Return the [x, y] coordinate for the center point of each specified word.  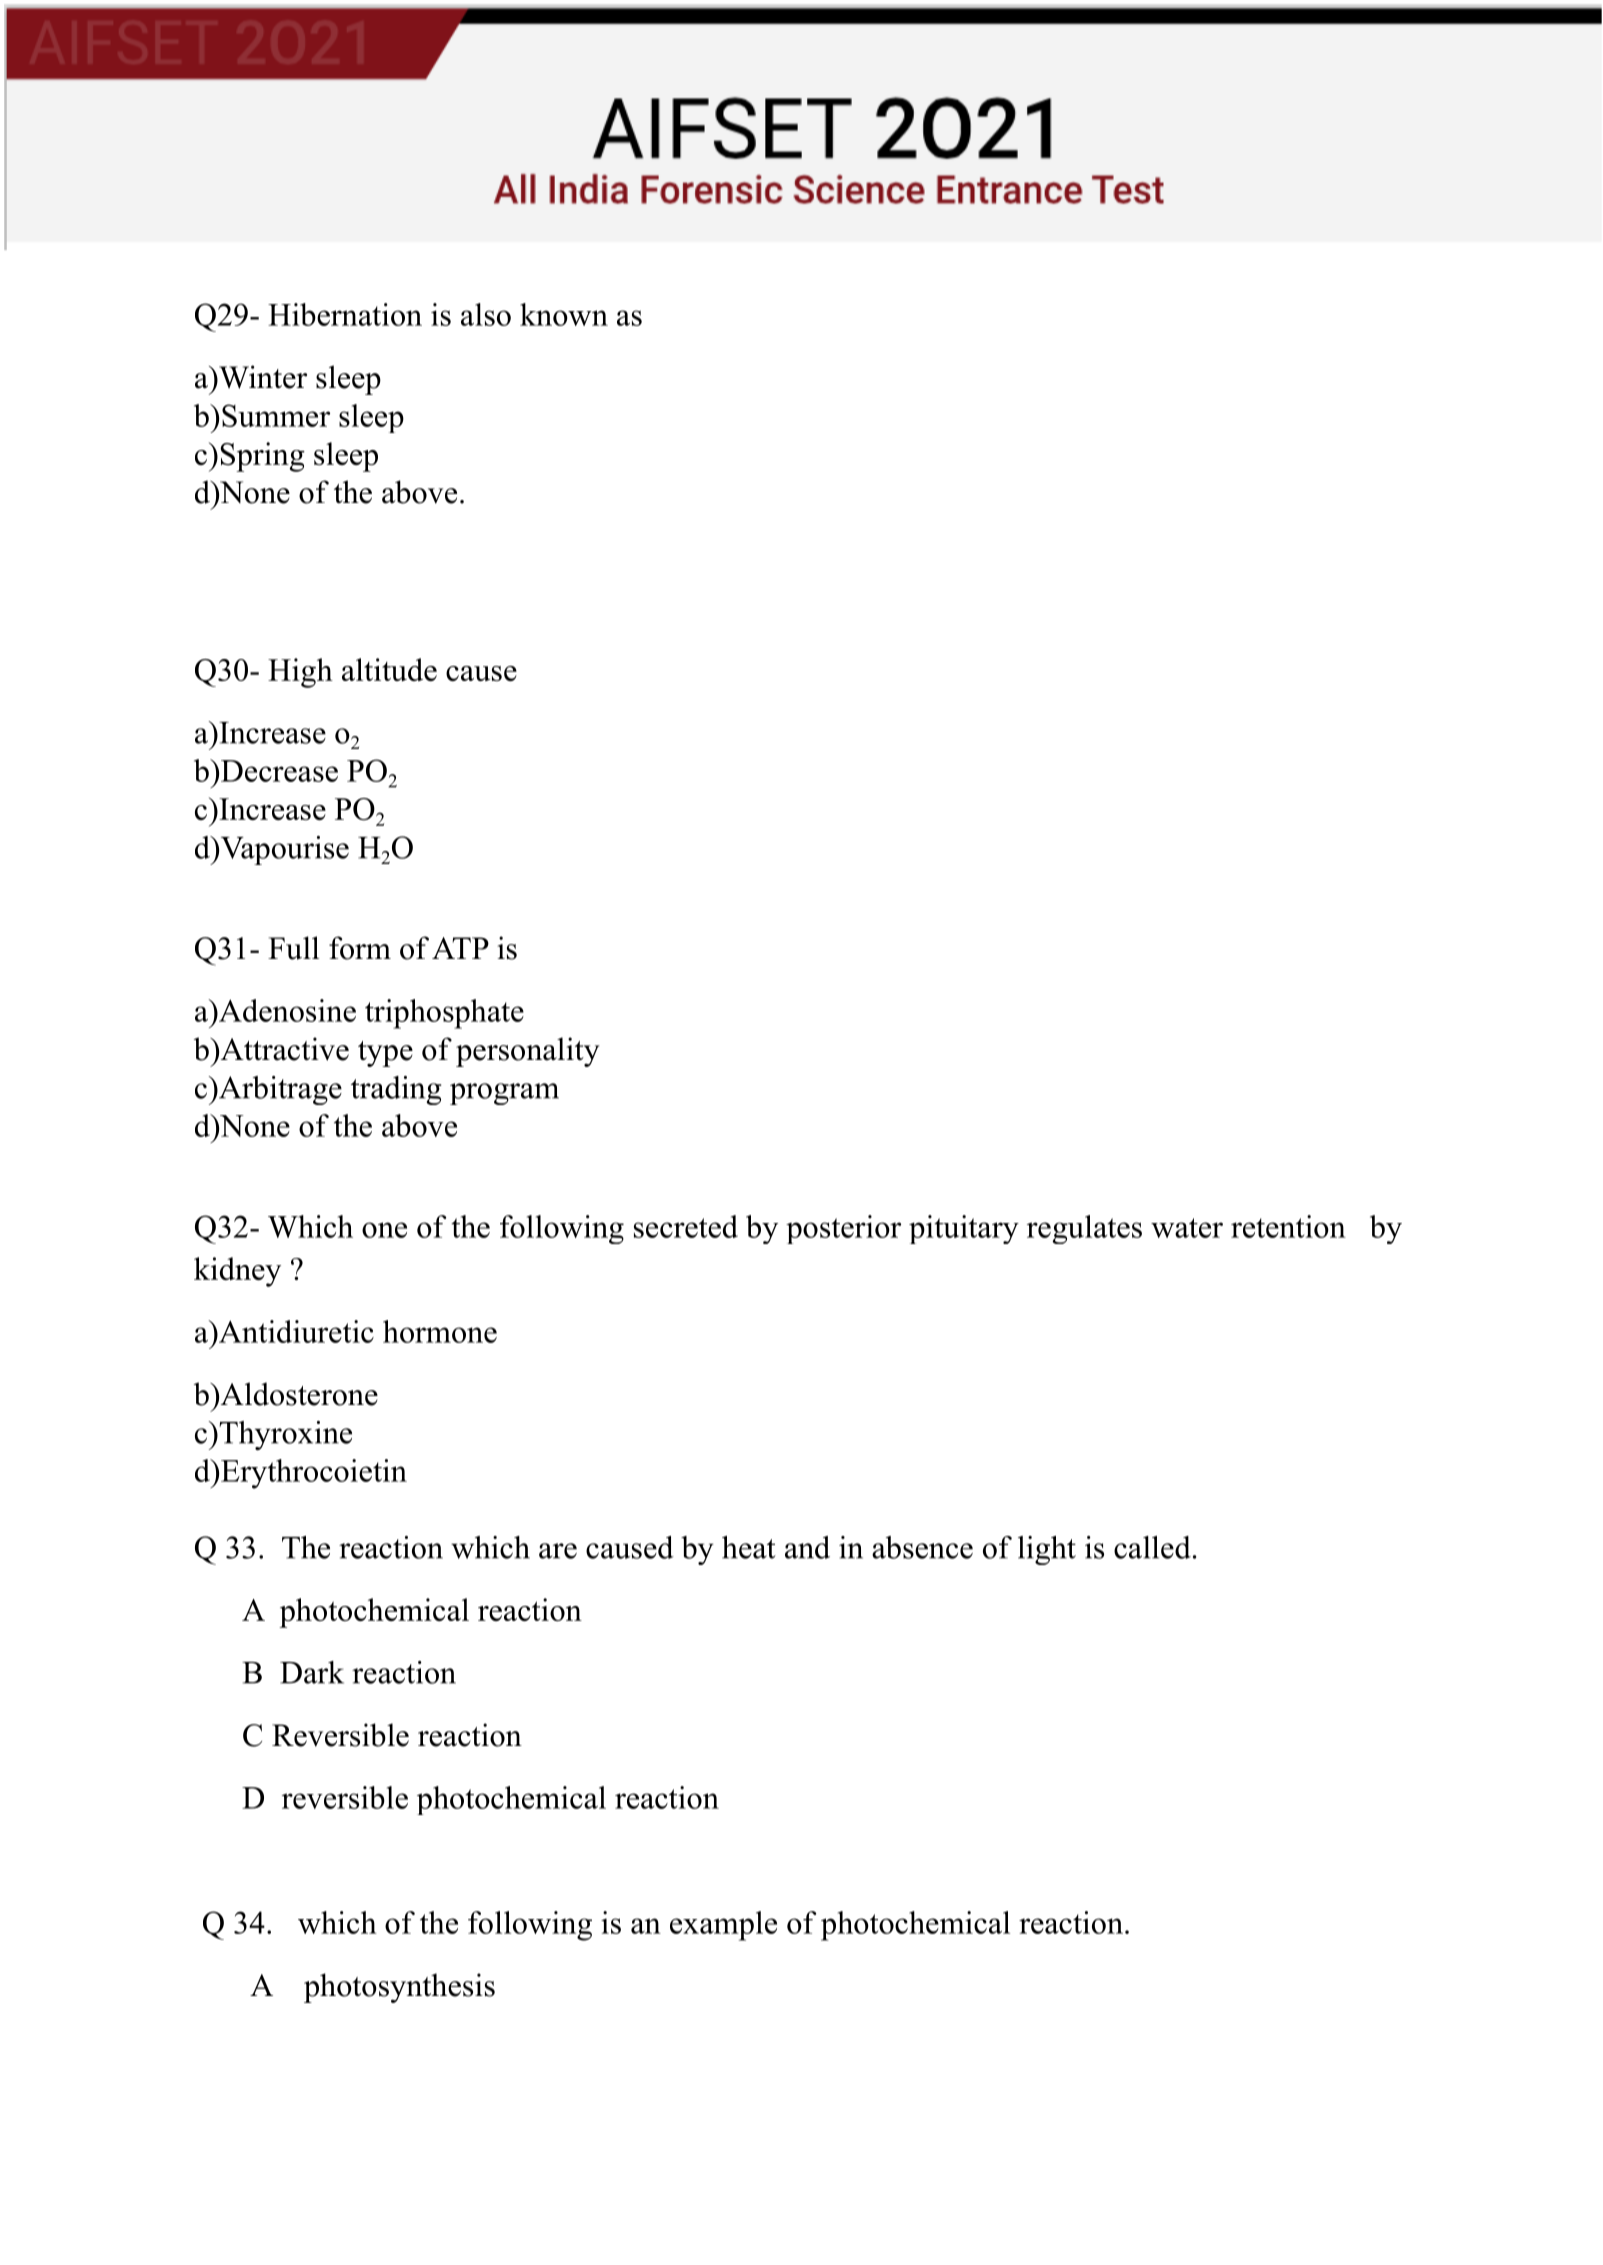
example [723, 1926]
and [807, 1547]
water [1187, 1228]
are [558, 1551]
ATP [460, 948]
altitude [389, 669]
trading [396, 1090]
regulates [1084, 1229]
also [486, 314]
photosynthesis [399, 1988]
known [564, 314]
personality [528, 1052]
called [1152, 1547]
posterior [843, 1229]
